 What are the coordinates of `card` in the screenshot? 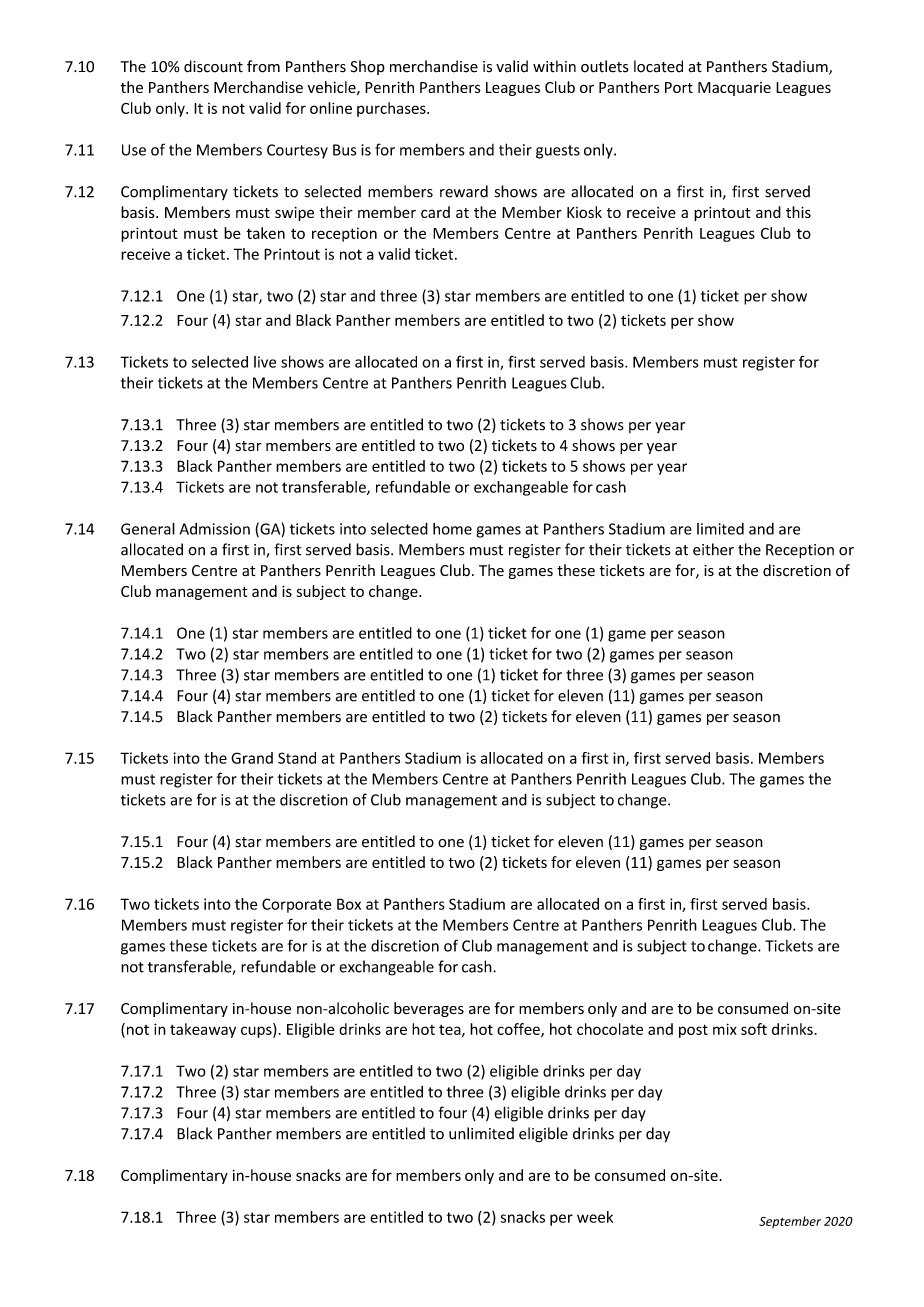 It's located at (435, 212).
